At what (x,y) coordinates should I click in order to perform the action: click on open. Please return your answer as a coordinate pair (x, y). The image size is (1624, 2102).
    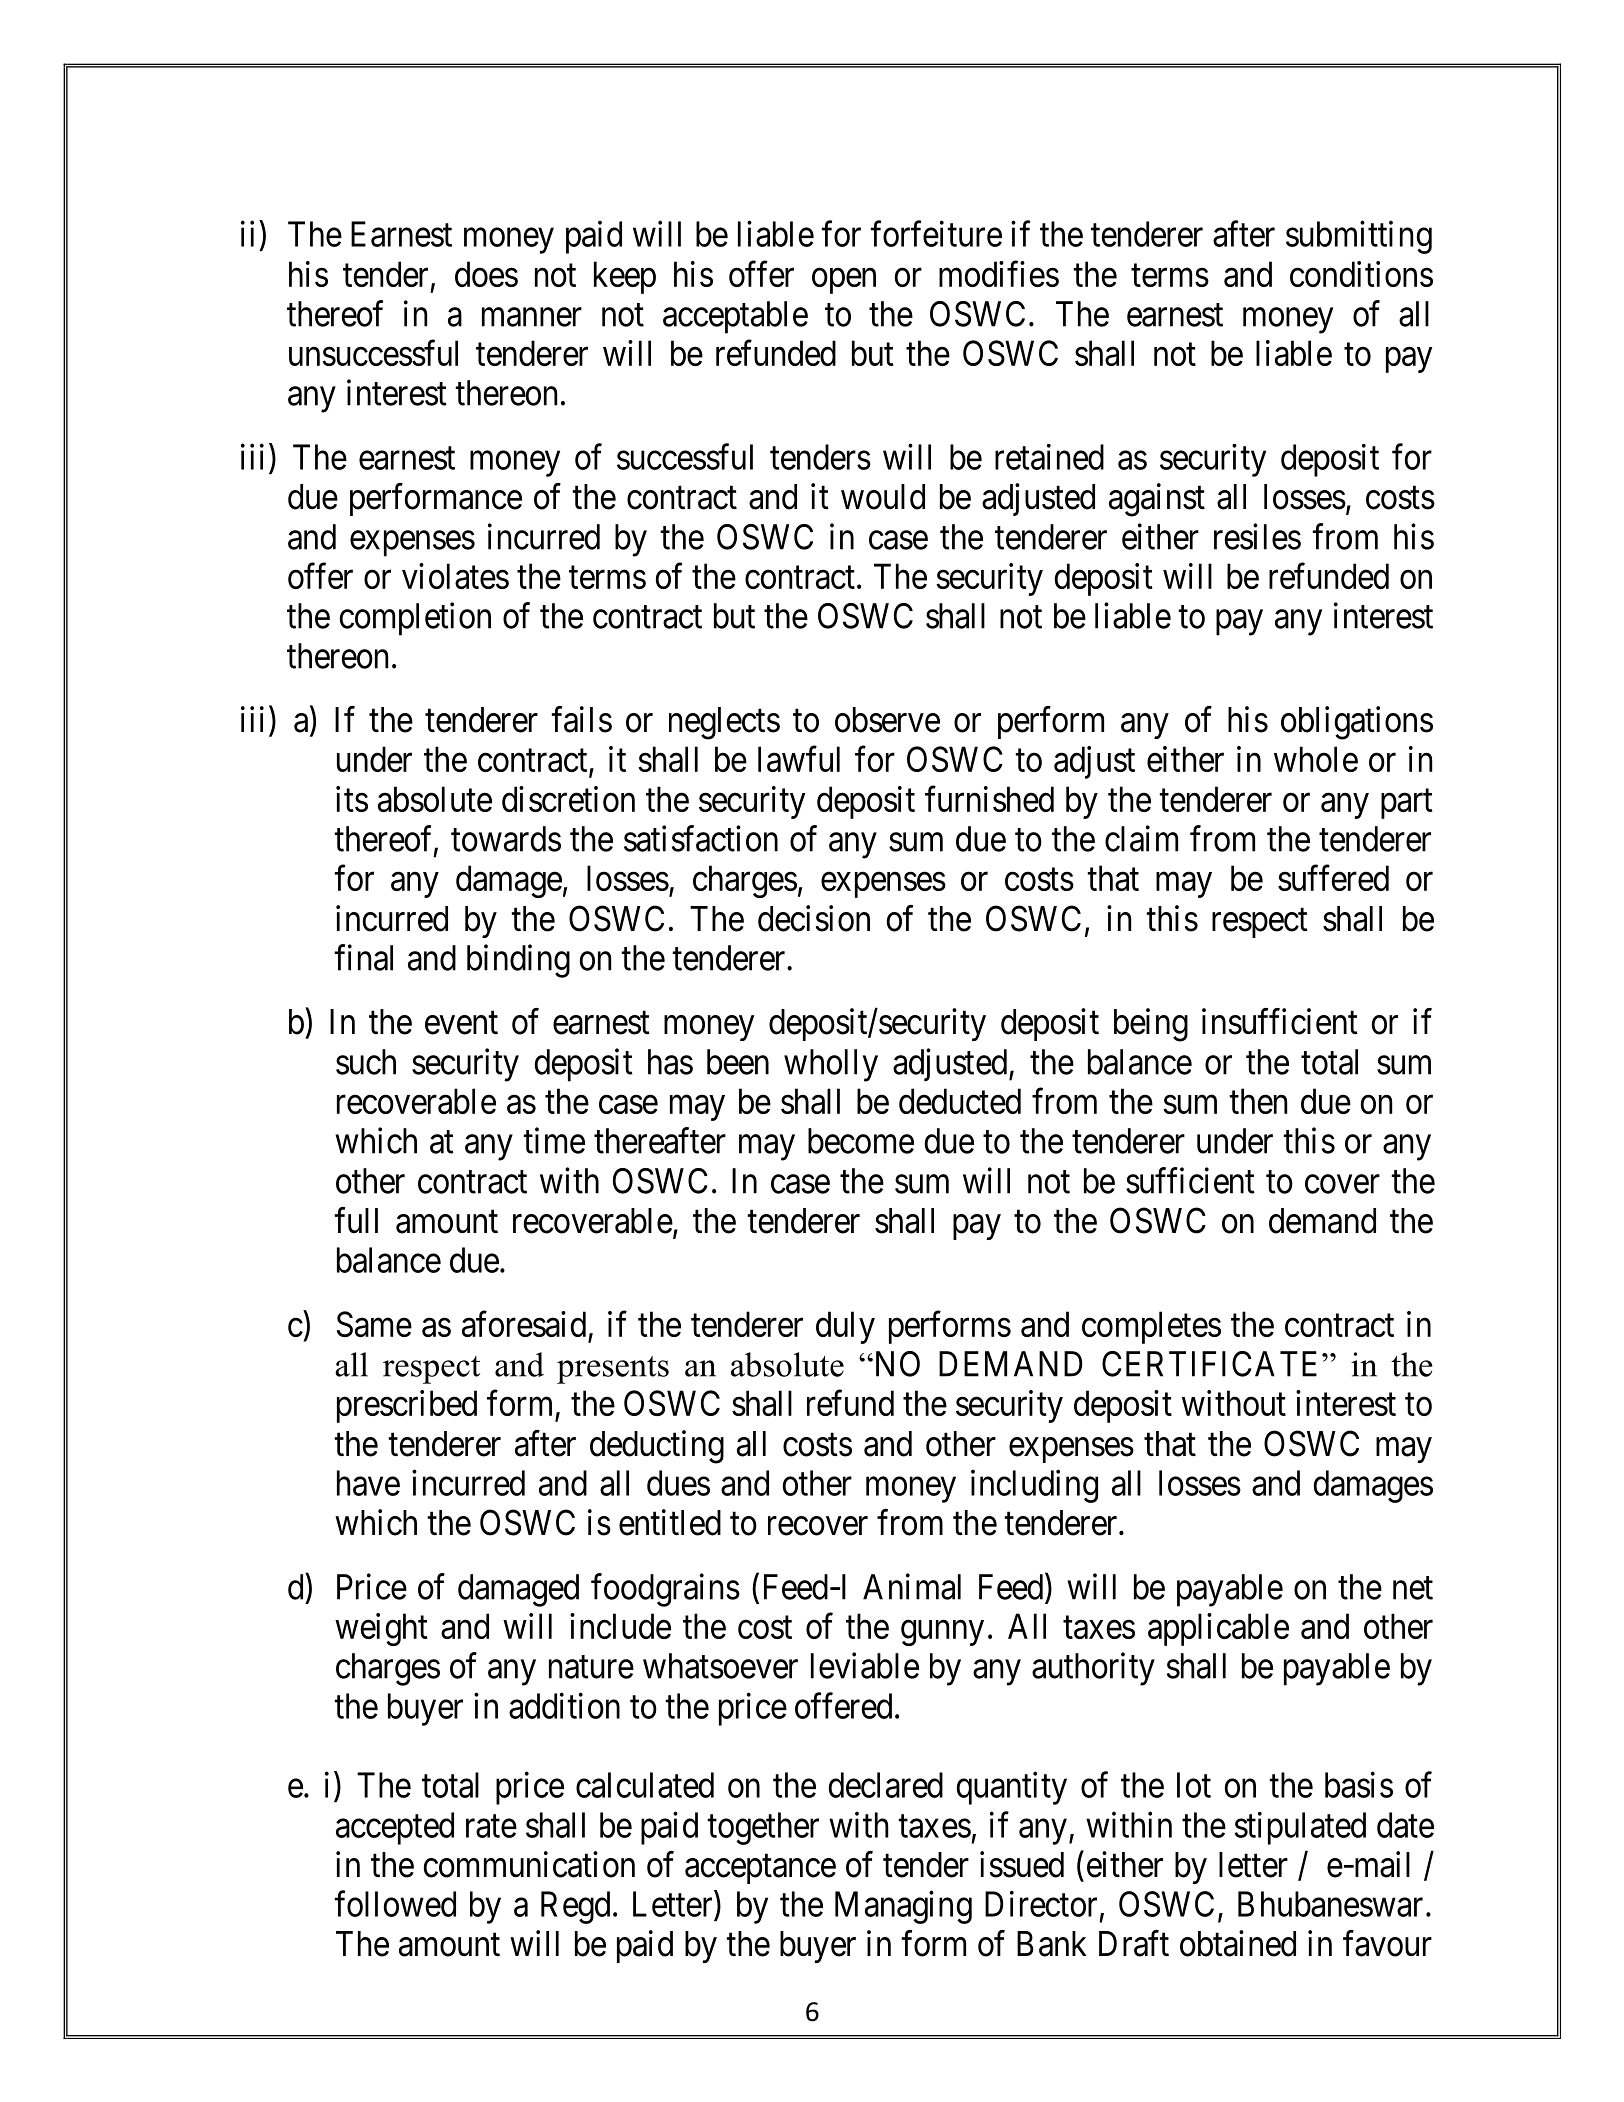
    Looking at the image, I should click on (844, 281).
